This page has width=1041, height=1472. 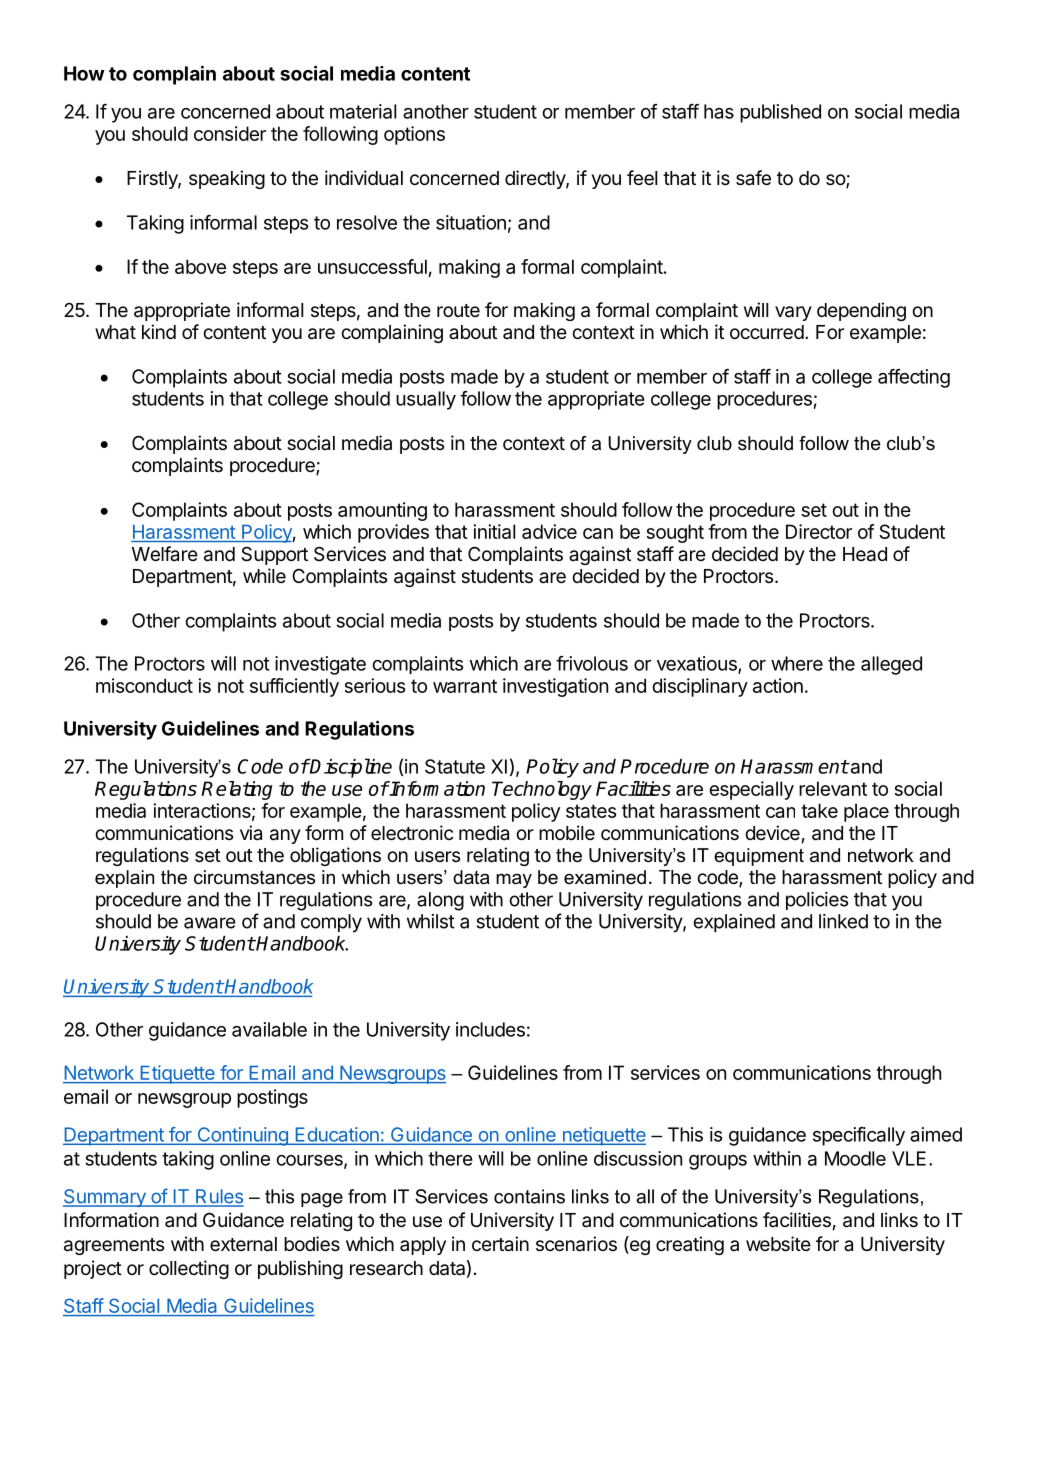 I want to click on where, so click(x=797, y=663).
